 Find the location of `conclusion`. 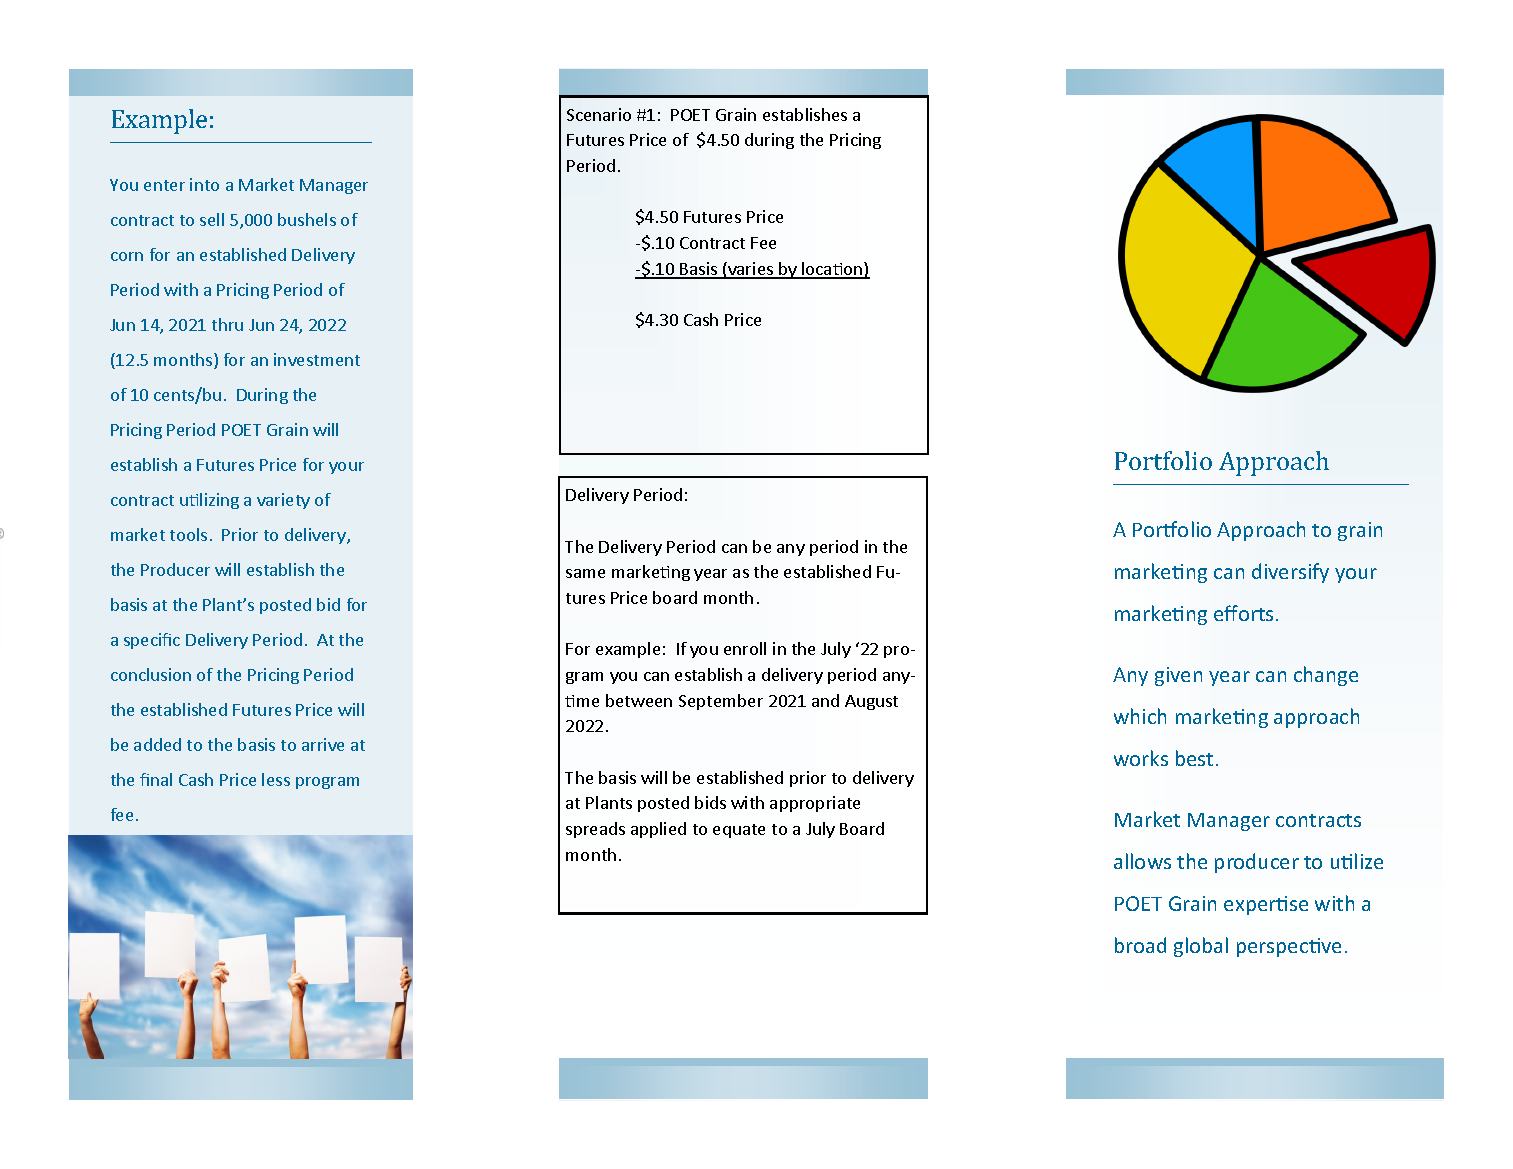

conclusion is located at coordinates (151, 674).
